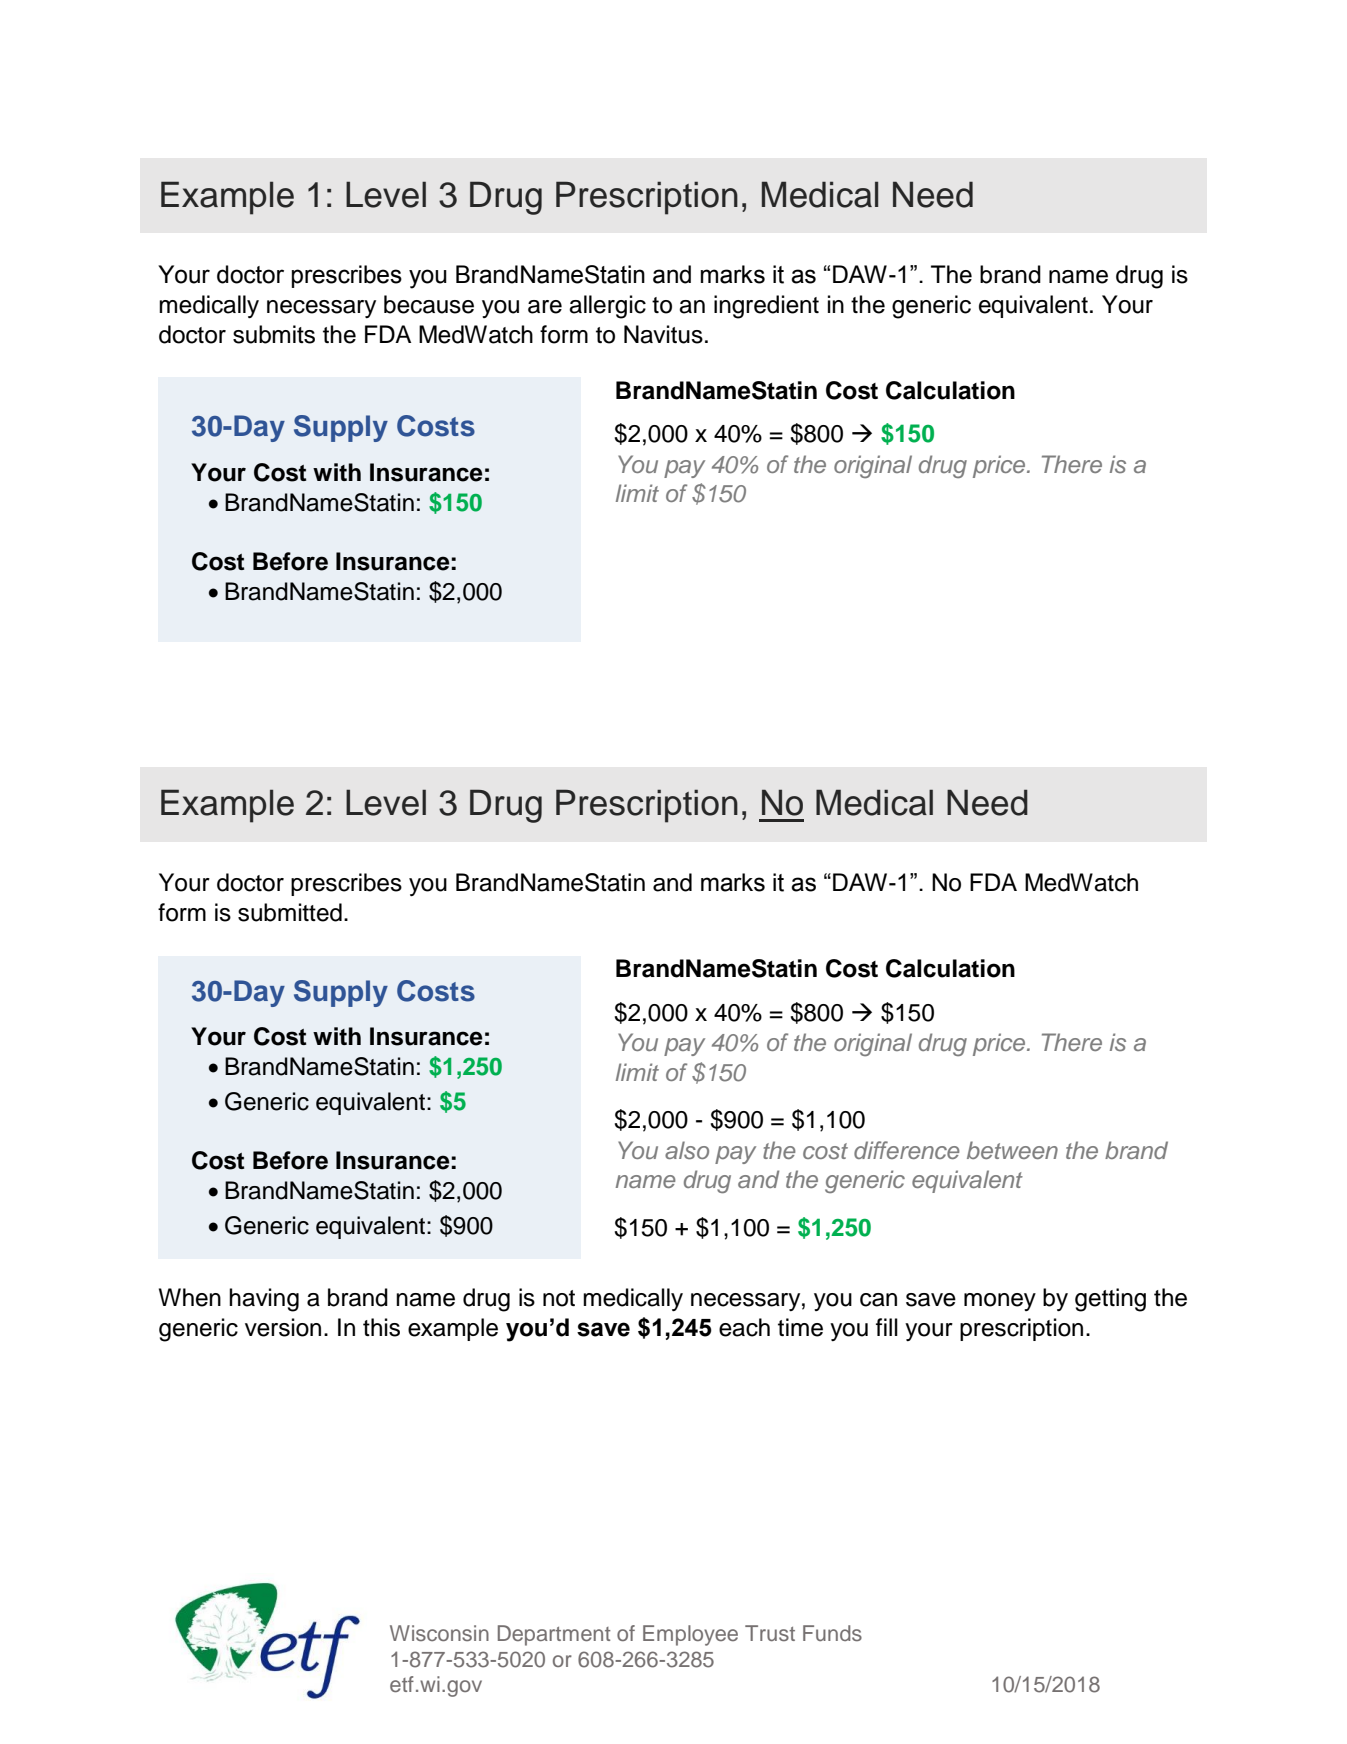  I want to click on version, so click(283, 1327).
